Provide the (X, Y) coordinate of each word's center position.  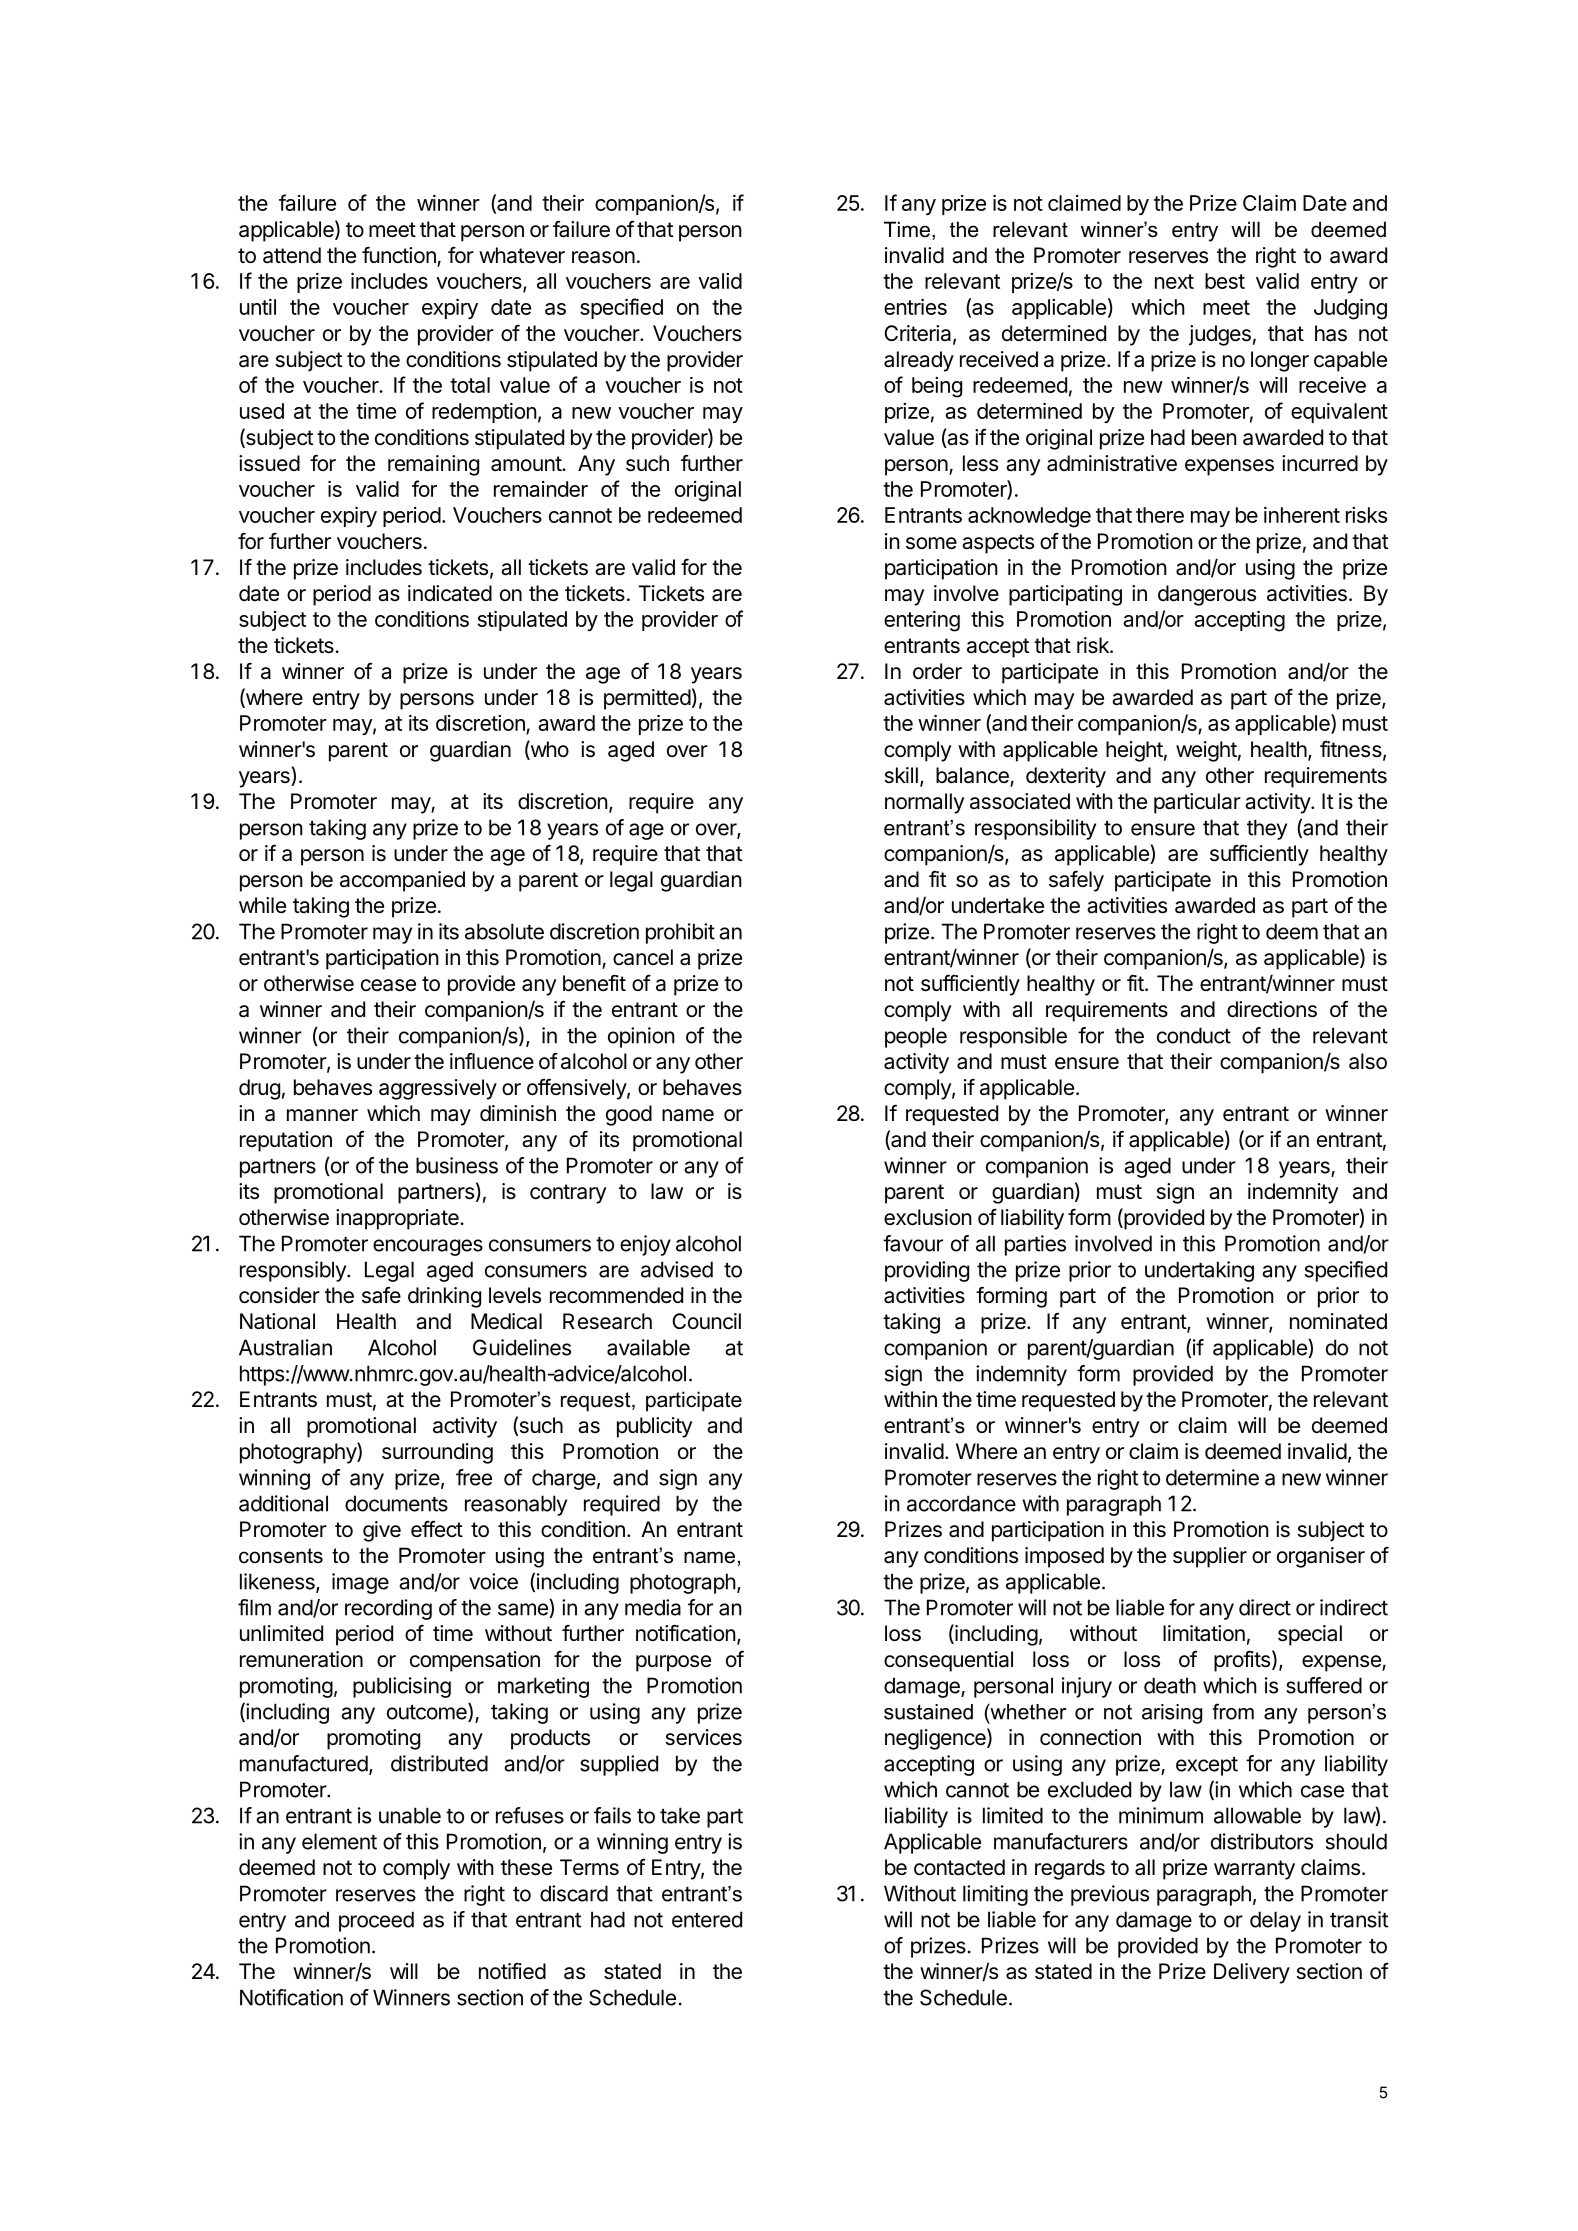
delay (1275, 1921)
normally (925, 803)
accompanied (402, 881)
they (1267, 829)
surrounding (437, 1453)
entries (915, 307)
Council (706, 1321)
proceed (376, 1921)
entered (707, 1919)
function (400, 256)
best (1225, 281)
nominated (1338, 1321)
